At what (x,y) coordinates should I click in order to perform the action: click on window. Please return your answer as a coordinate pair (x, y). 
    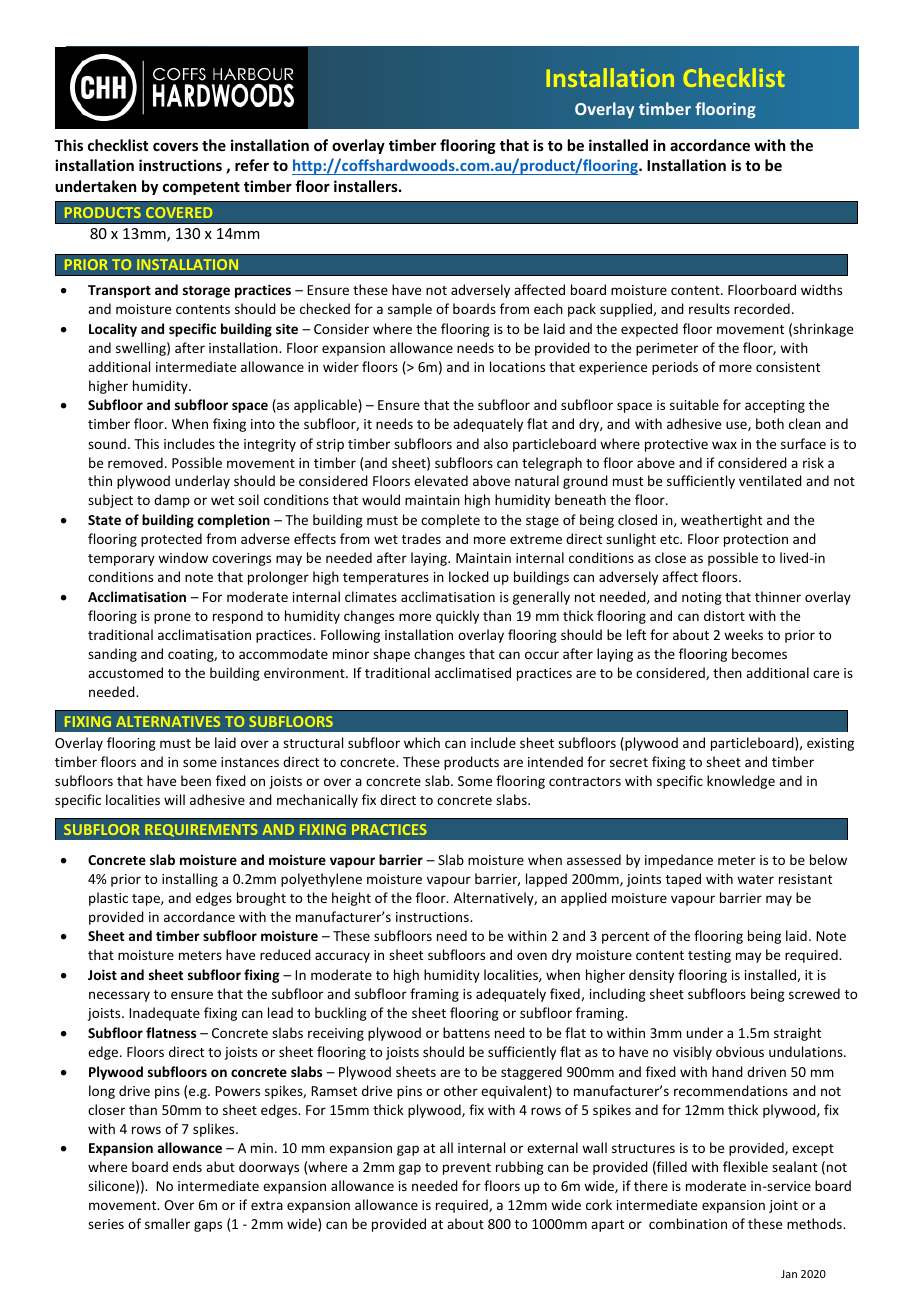
    Looking at the image, I should click on (183, 557).
